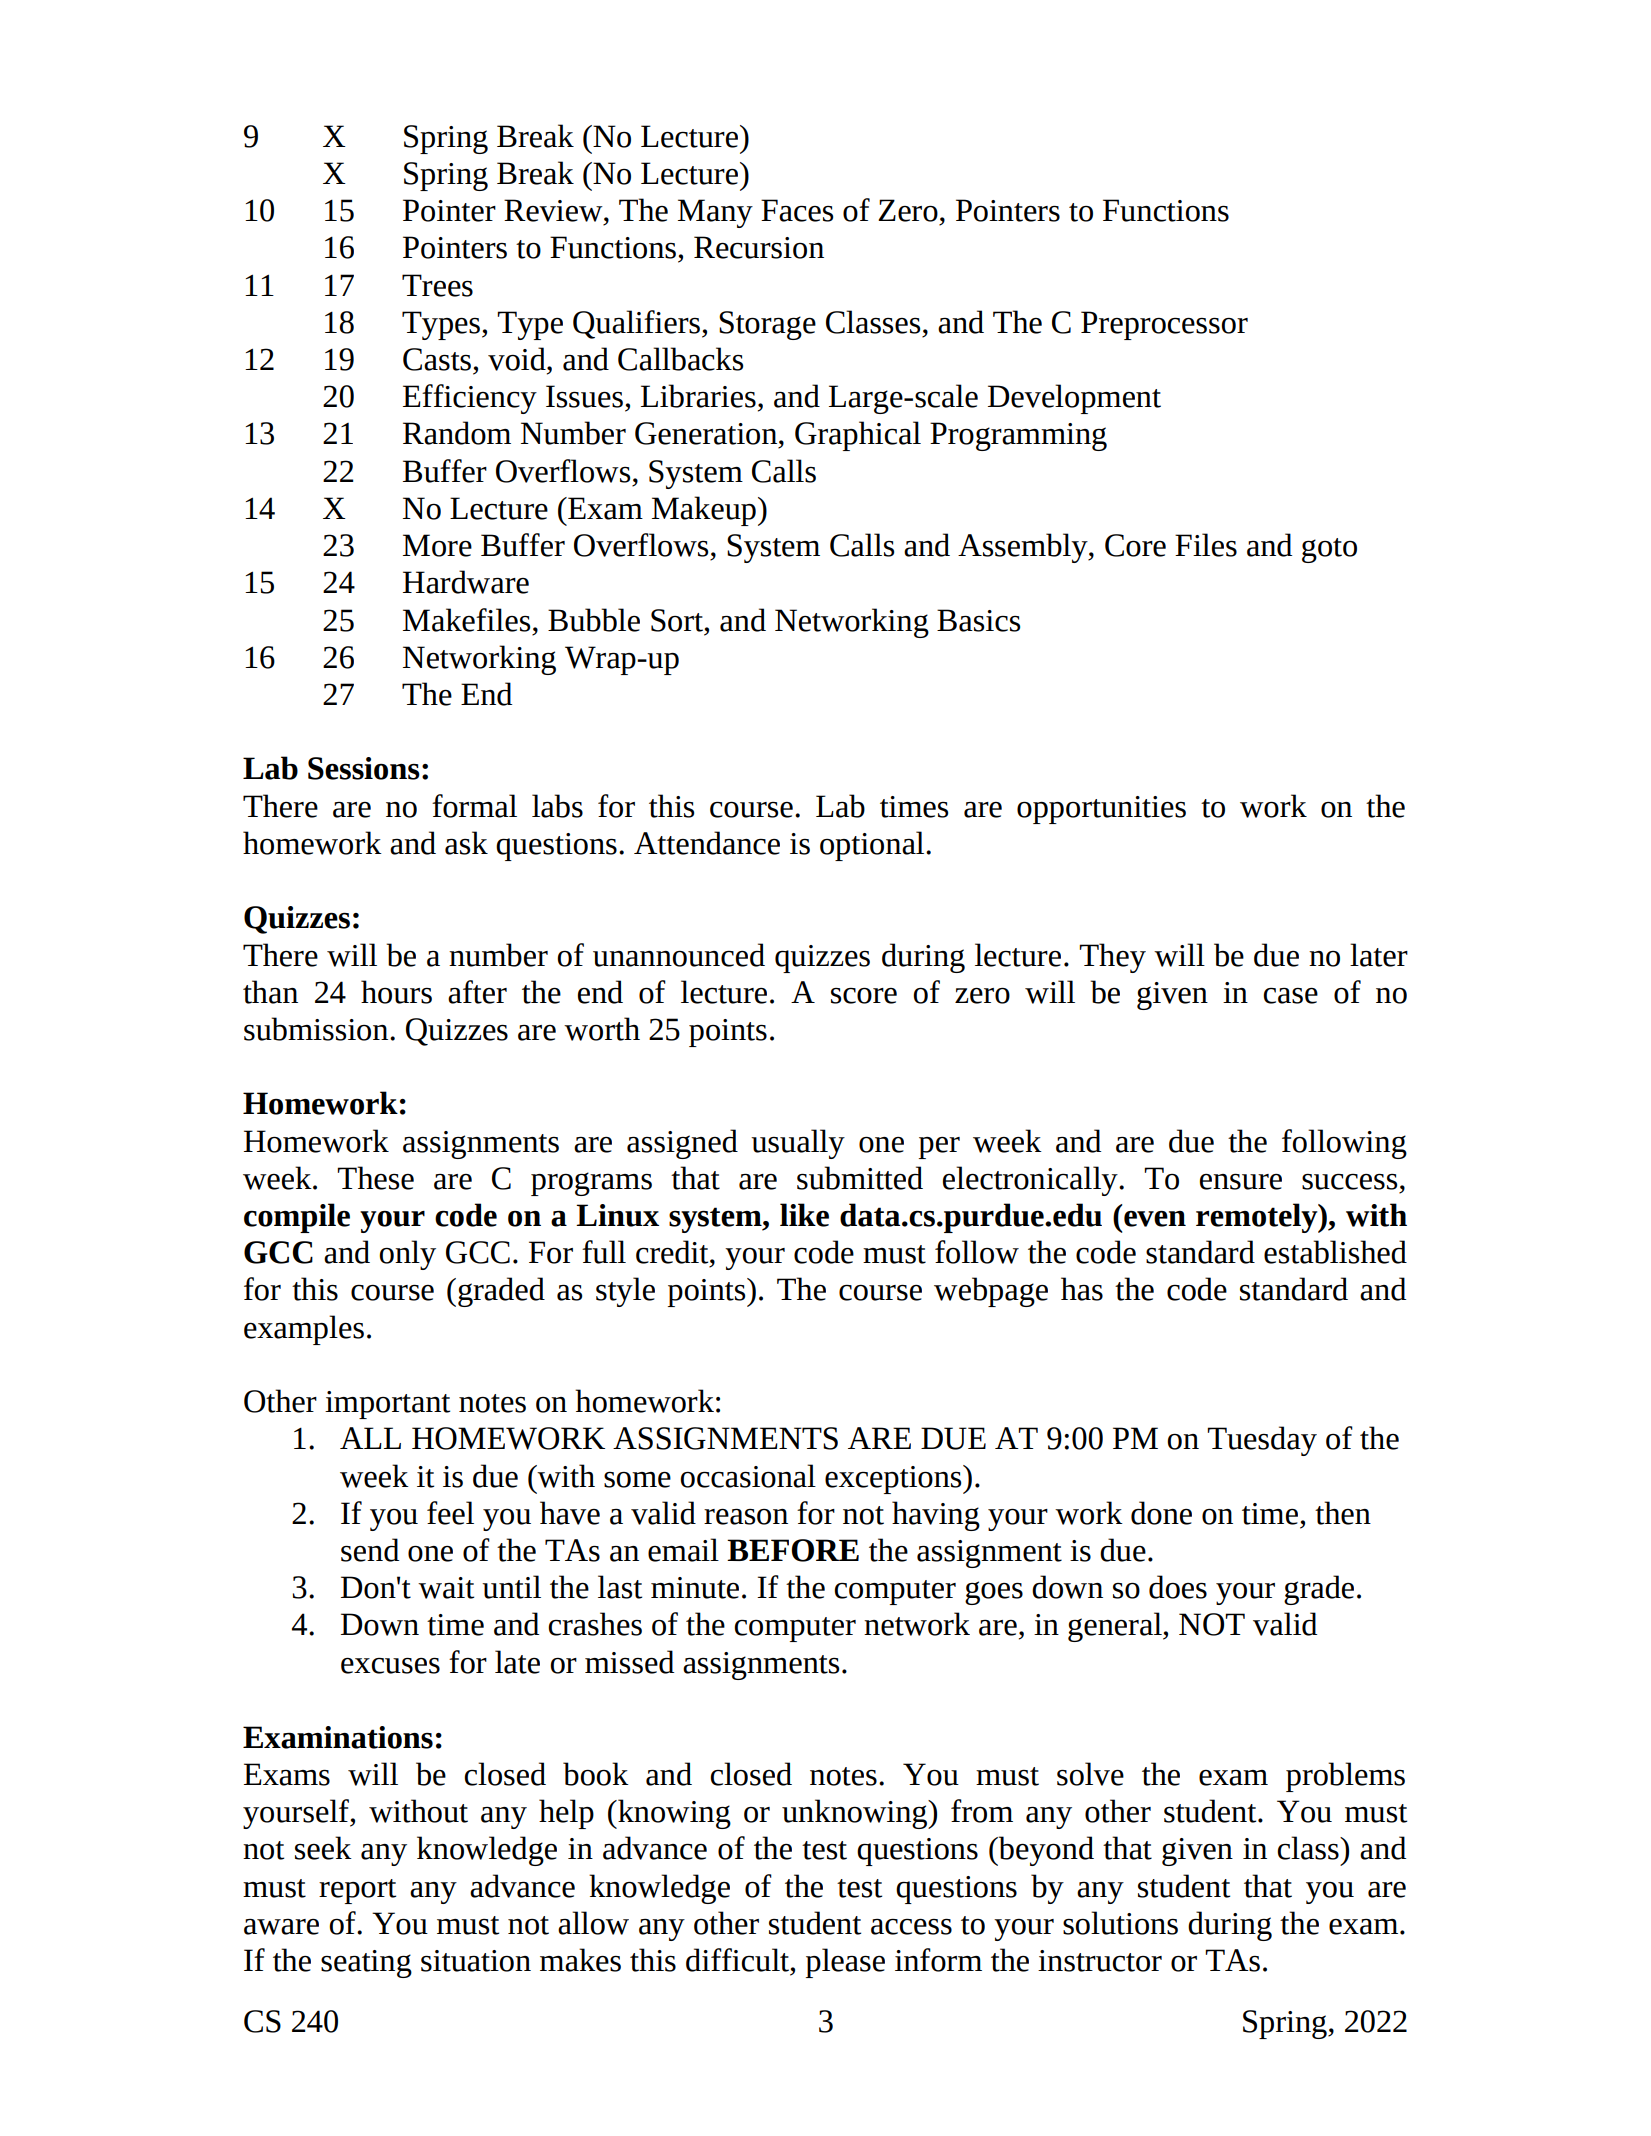 The image size is (1651, 2136). I want to click on BEFORE, so click(793, 1550).
